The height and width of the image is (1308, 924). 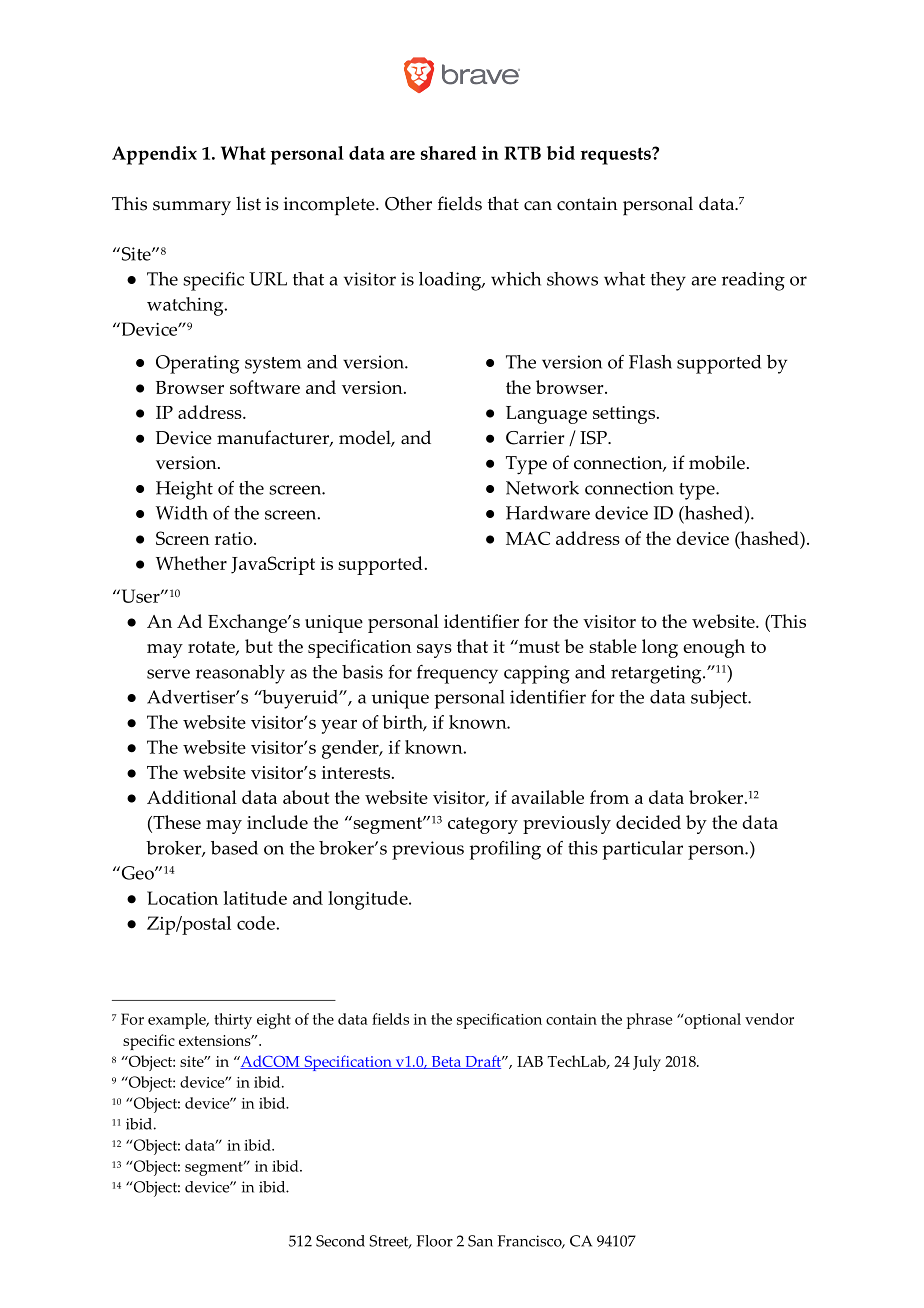 I want to click on shared, so click(x=449, y=153).
